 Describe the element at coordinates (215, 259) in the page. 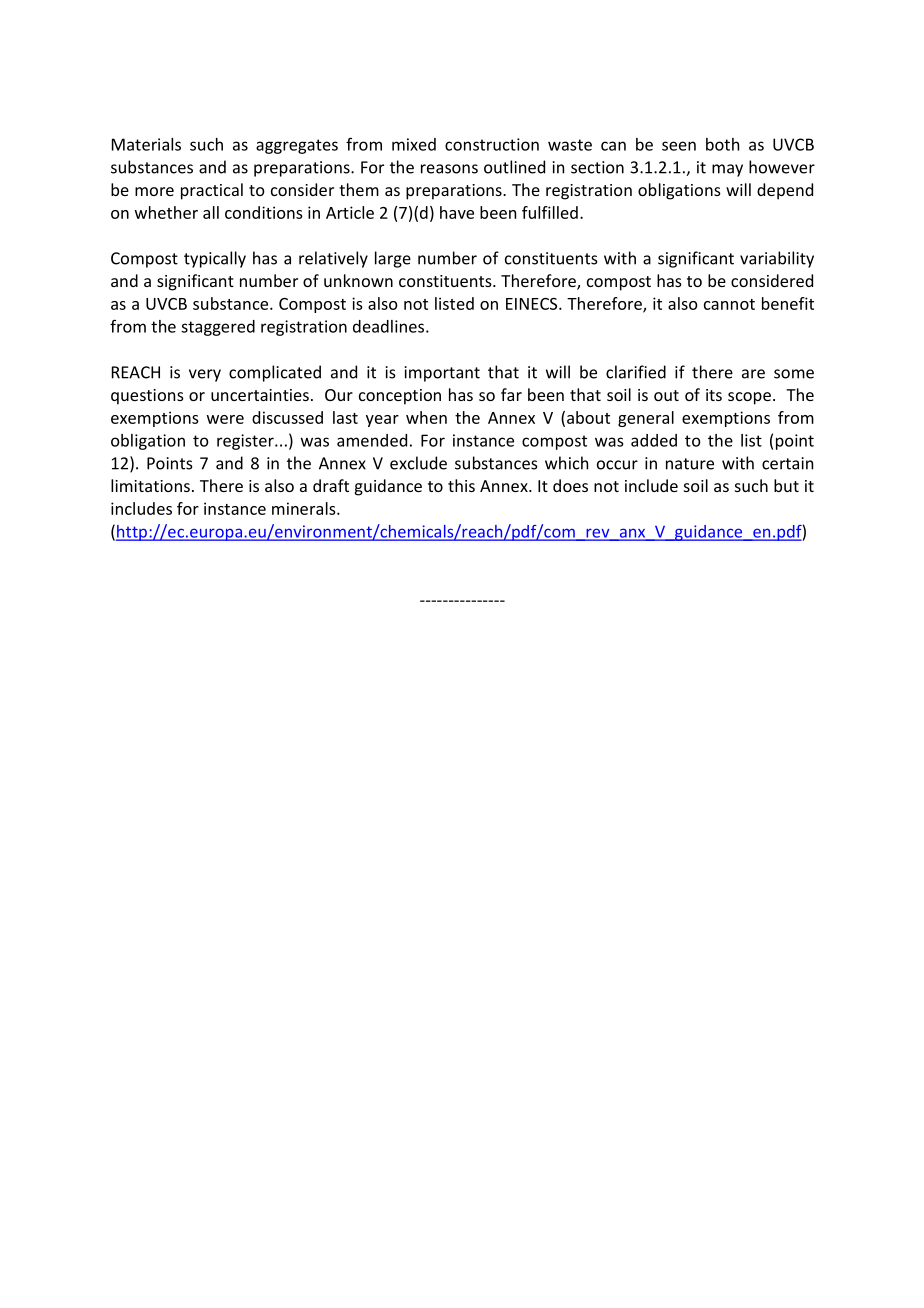

I see `typically` at that location.
